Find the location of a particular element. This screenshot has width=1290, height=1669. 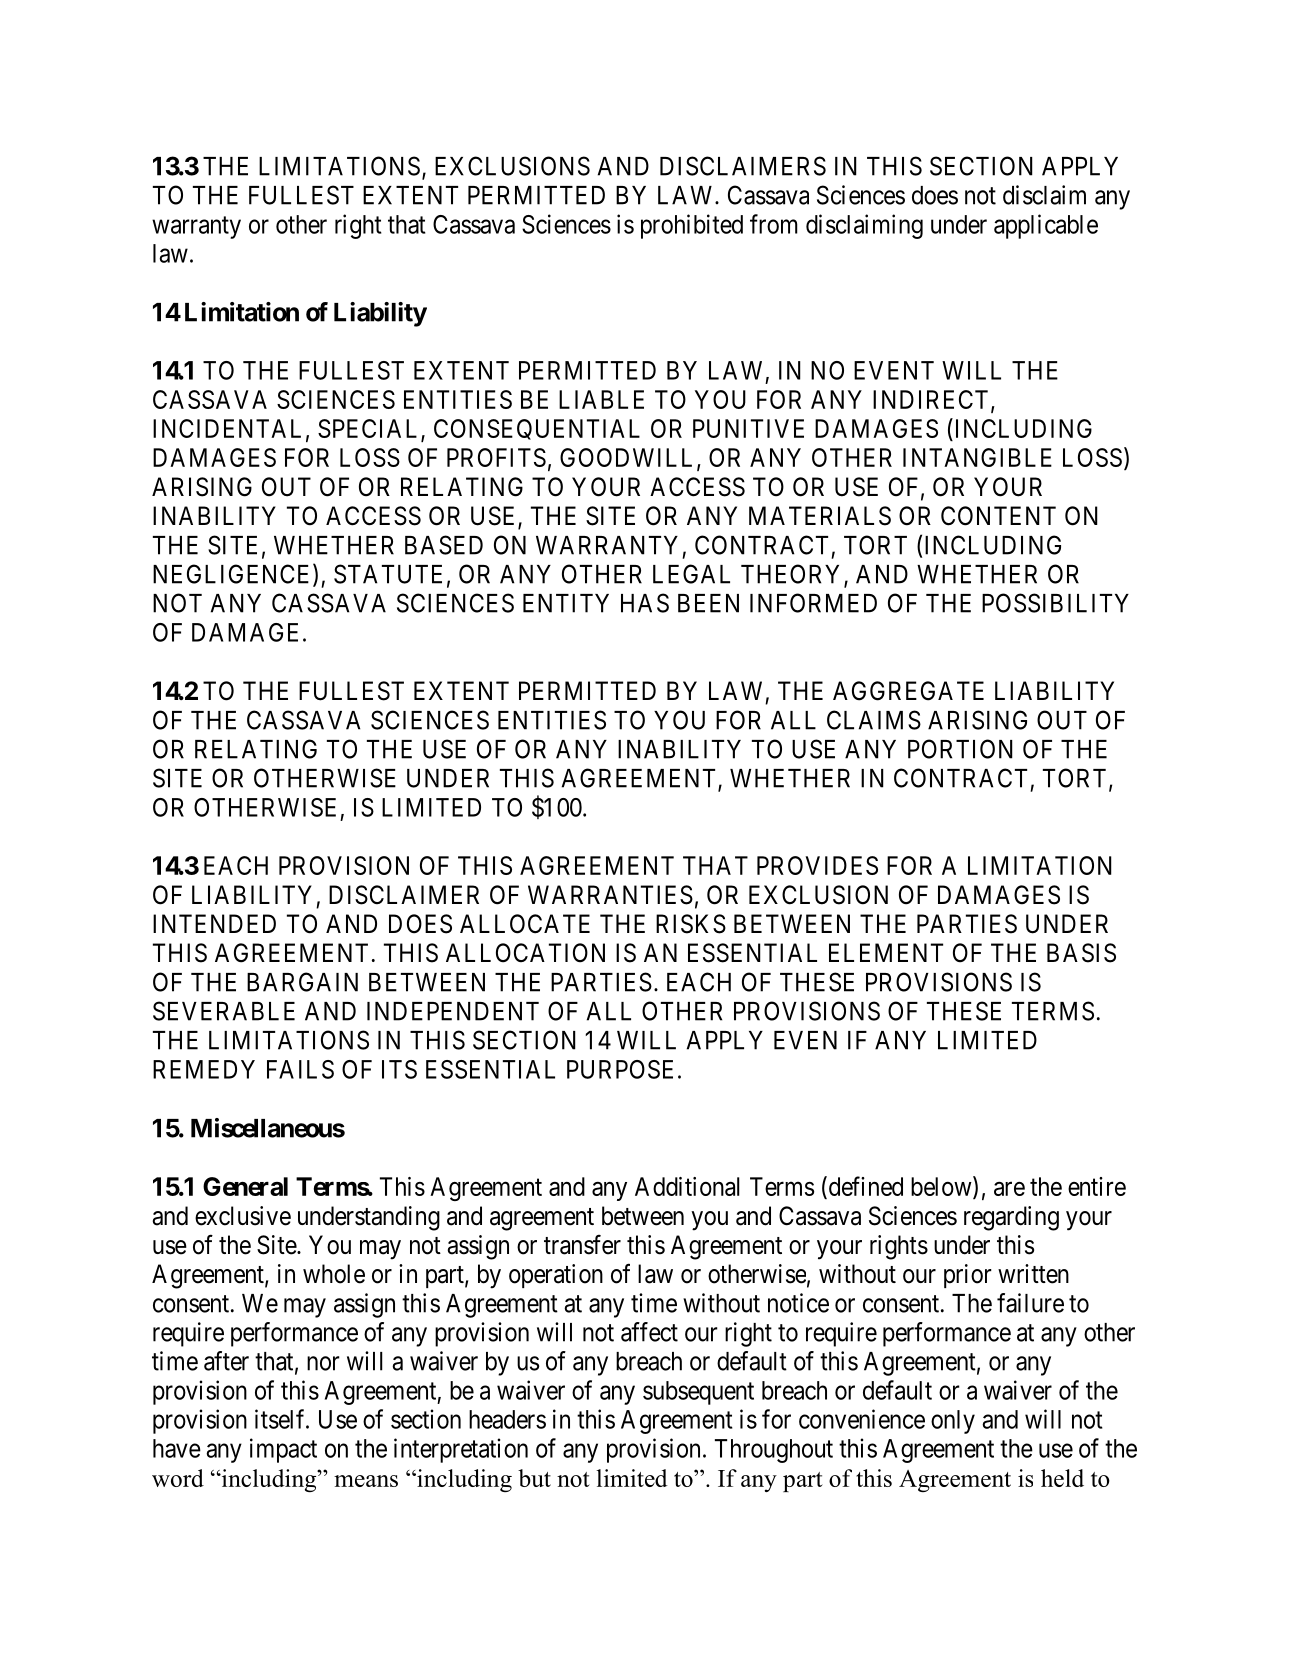

AGGREGATE is located at coordinates (908, 691).
